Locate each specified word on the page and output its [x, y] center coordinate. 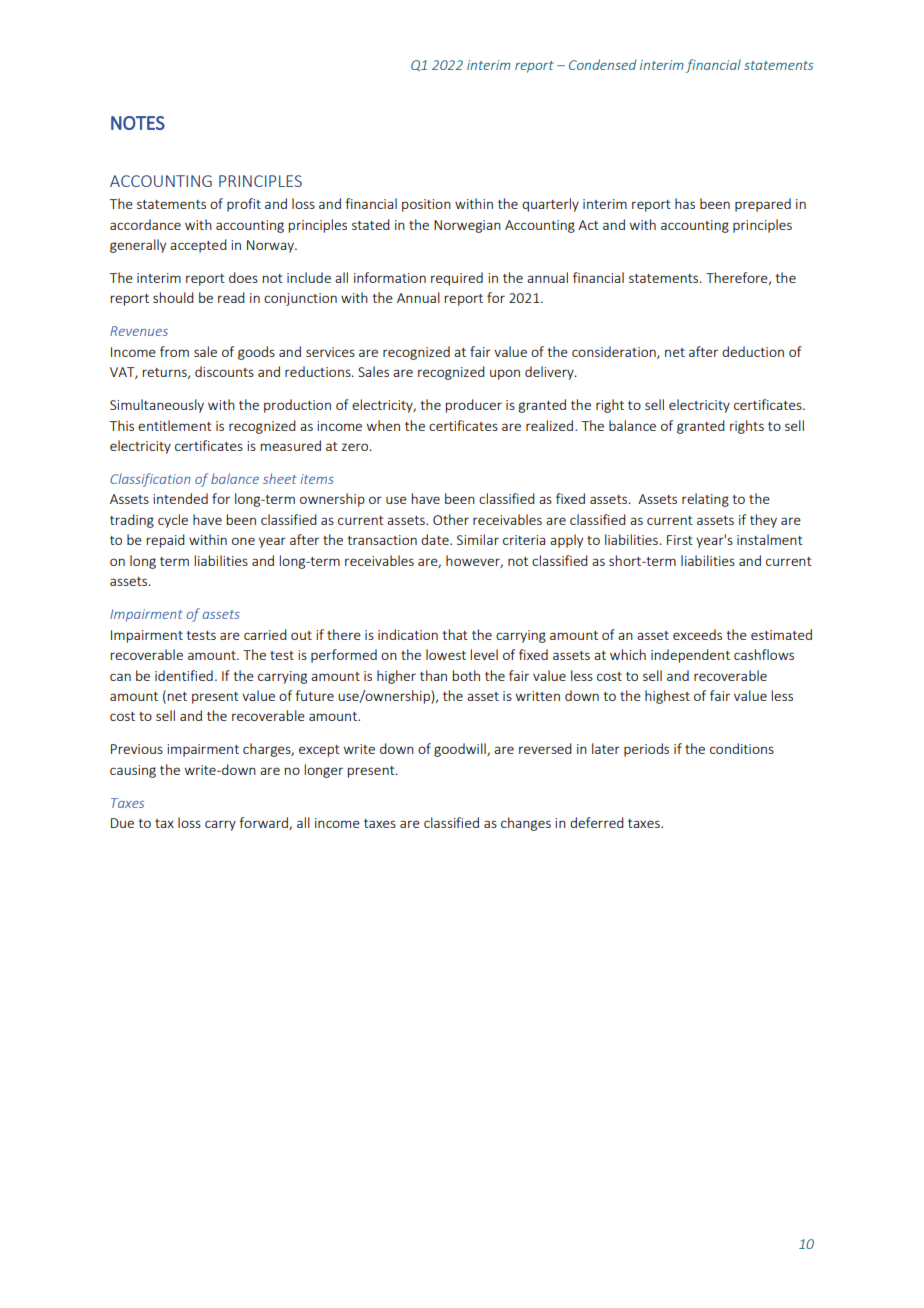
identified [184, 675]
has [685, 203]
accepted [198, 246]
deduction [753, 351]
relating [705, 500]
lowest [446, 654]
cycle [173, 521]
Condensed [602, 64]
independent [690, 656]
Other [451, 519]
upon [505, 374]
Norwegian [467, 226]
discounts [224, 371]
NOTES [138, 123]
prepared [763, 205]
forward [265, 823]
